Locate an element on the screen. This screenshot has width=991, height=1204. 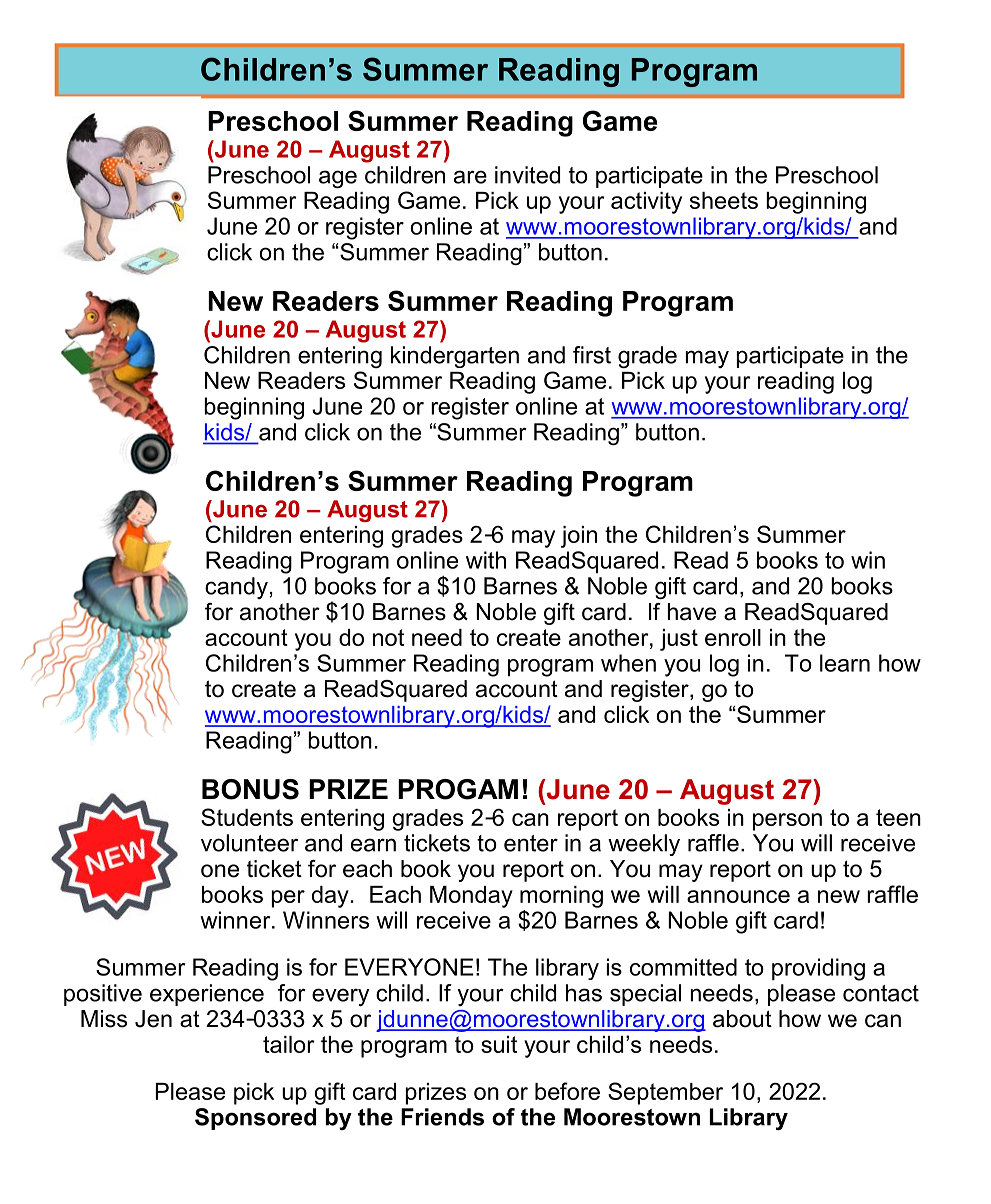
before is located at coordinates (567, 1091).
